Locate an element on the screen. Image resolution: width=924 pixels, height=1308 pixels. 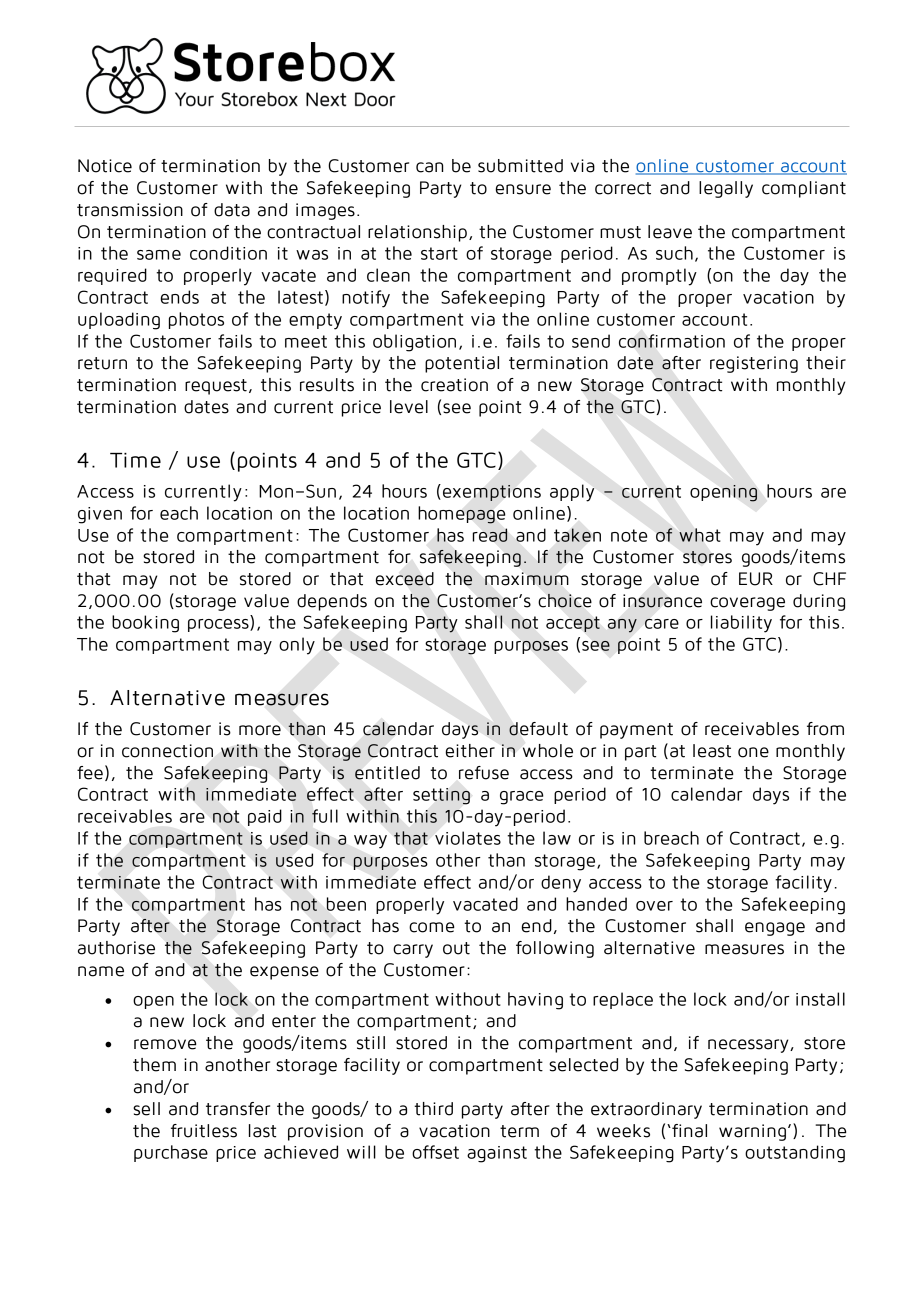
paid is located at coordinates (265, 817).
